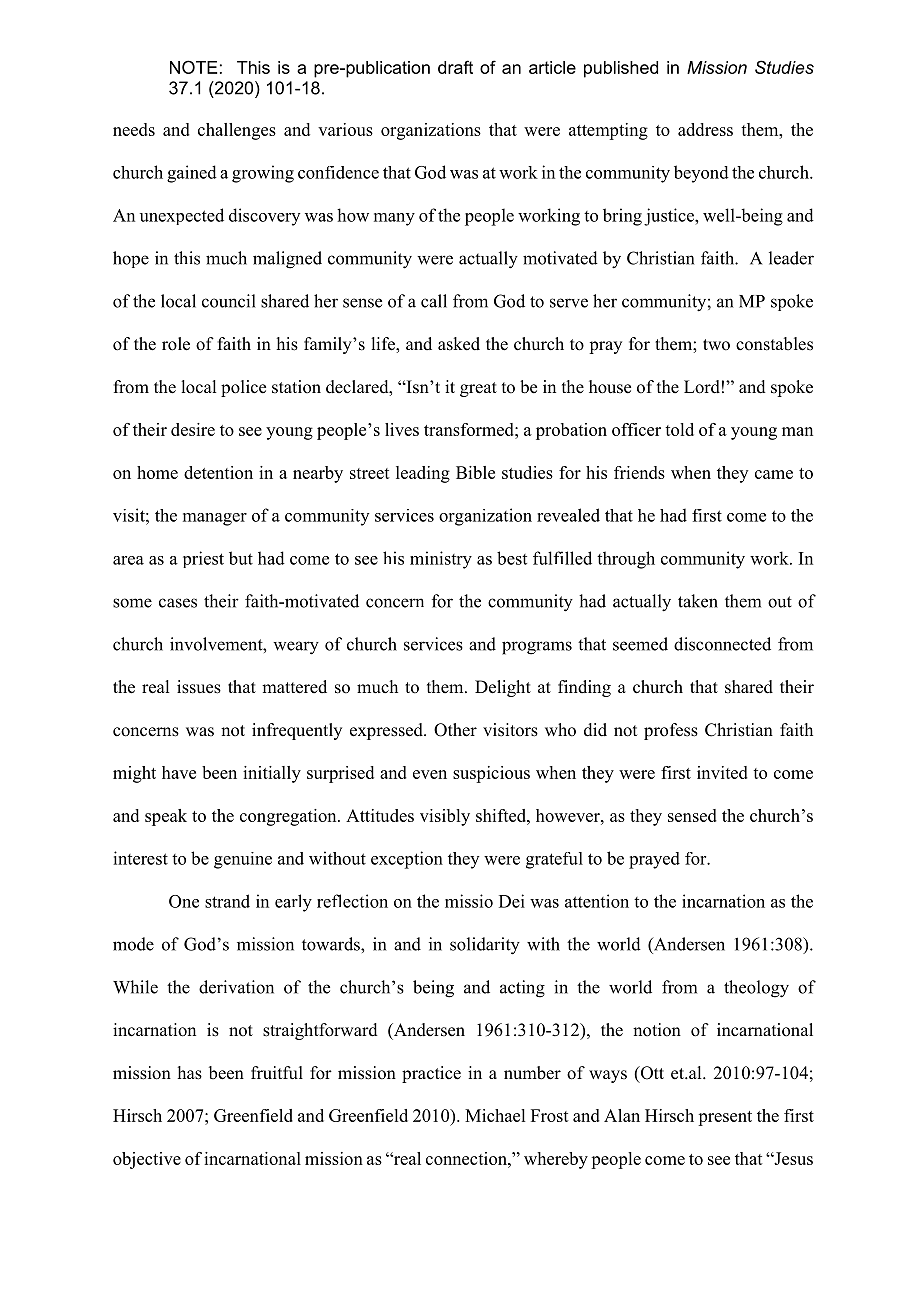 This screenshot has width=924, height=1308. What do you see at coordinates (475, 472) in the screenshot?
I see `Bible` at bounding box center [475, 472].
